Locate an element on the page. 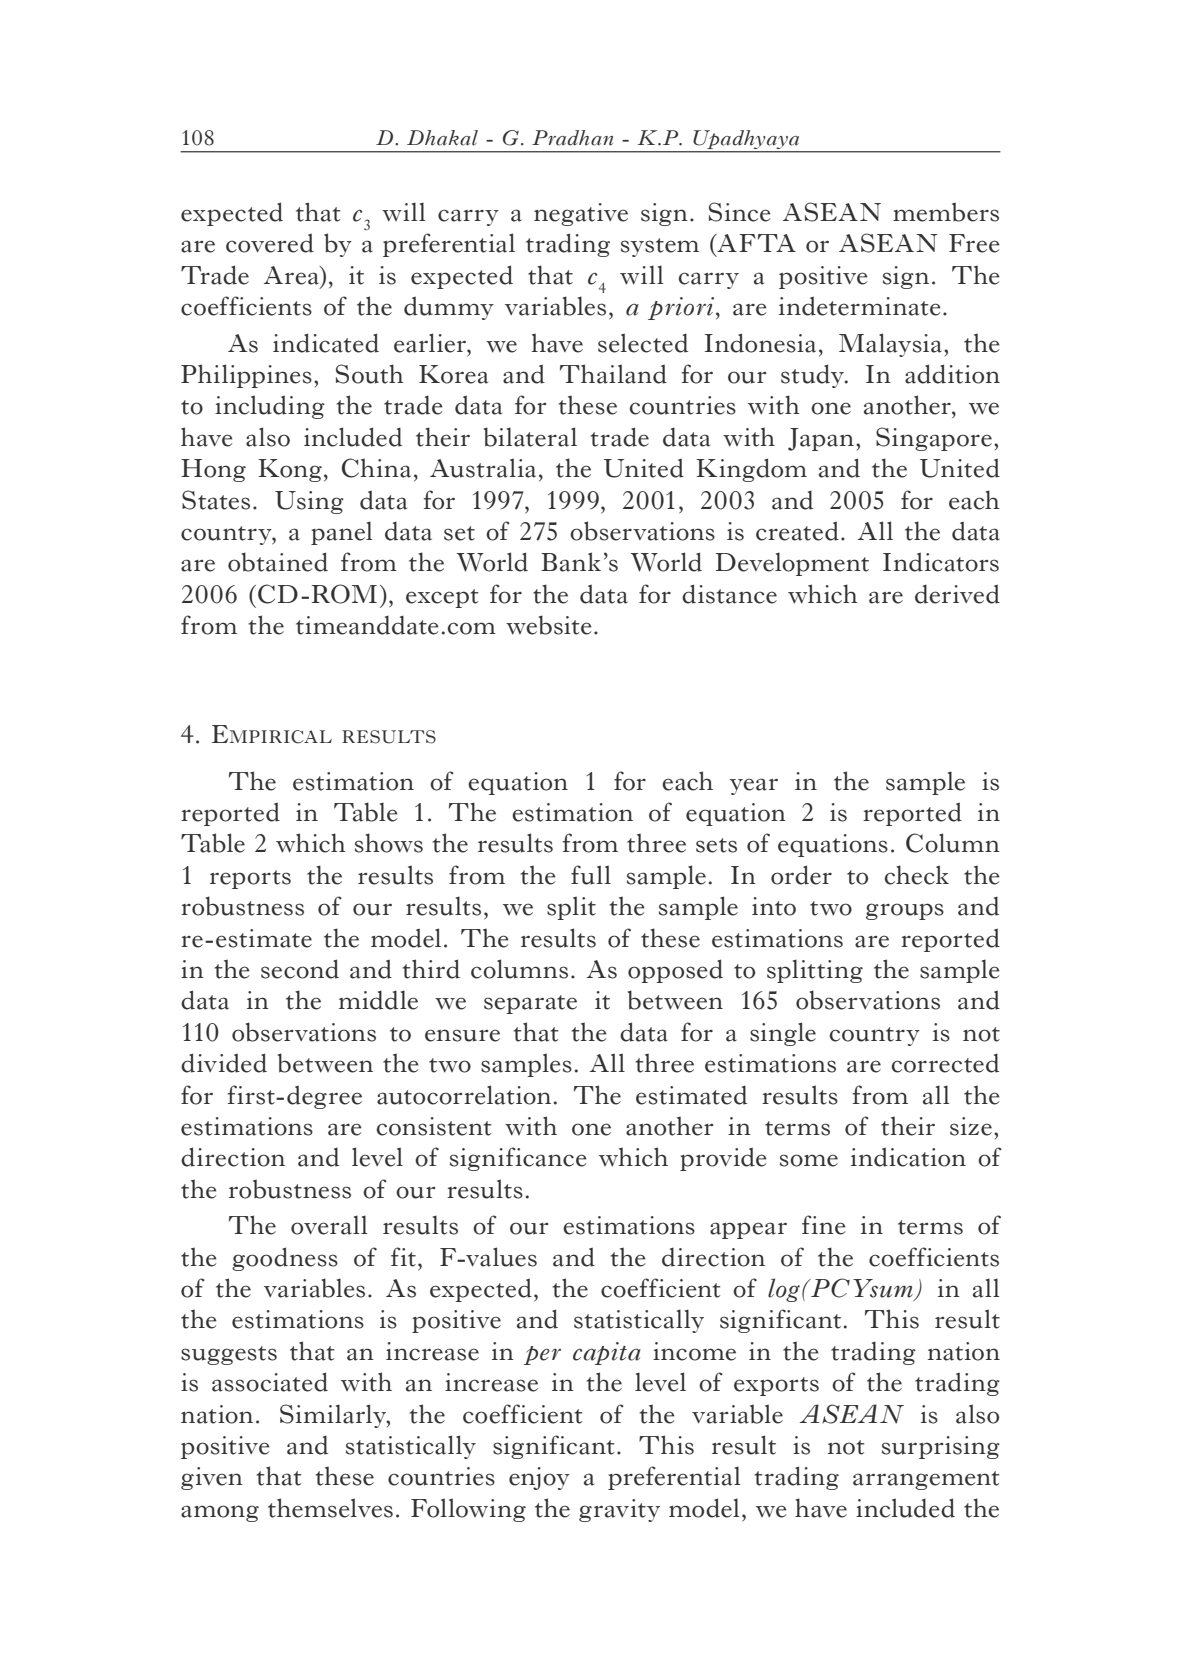 The width and height of the document is (1181, 1668). Singapore is located at coordinates (934, 439).
